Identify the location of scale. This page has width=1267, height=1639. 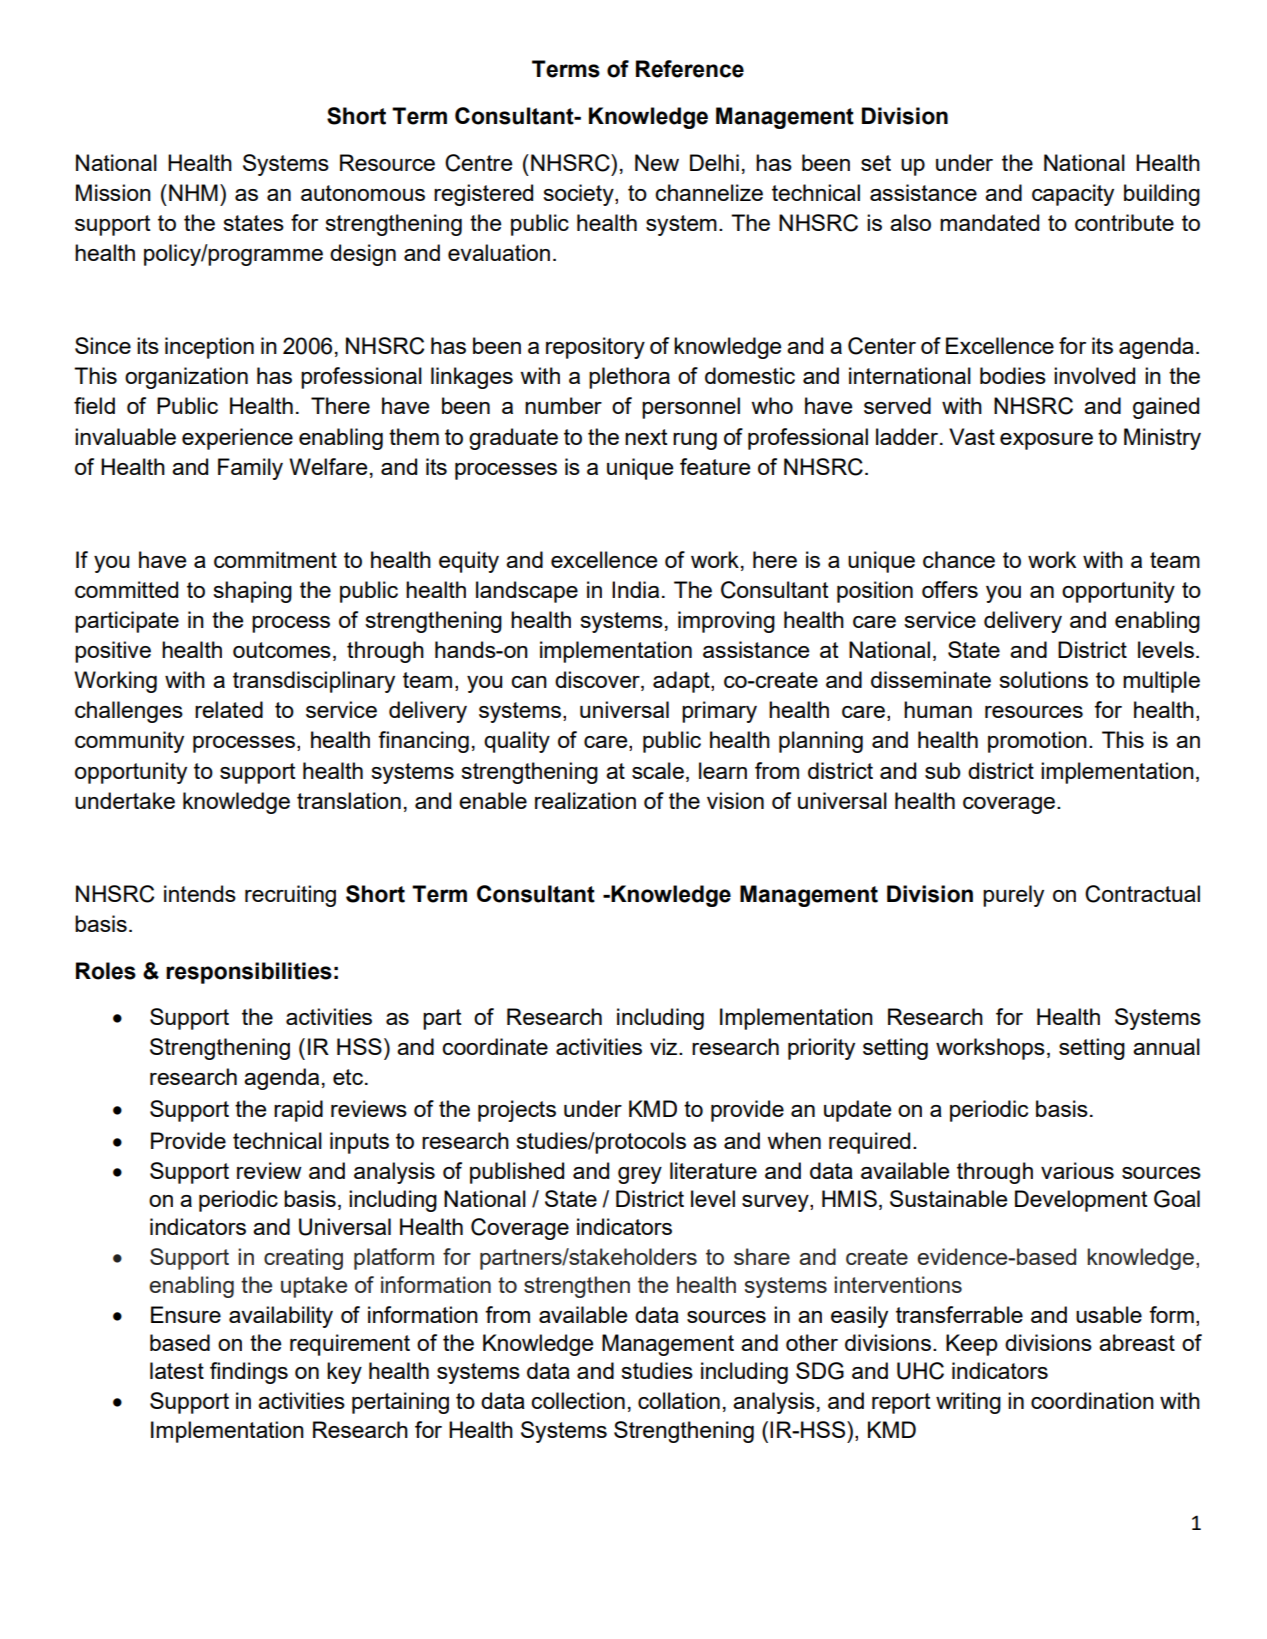
(658, 770).
